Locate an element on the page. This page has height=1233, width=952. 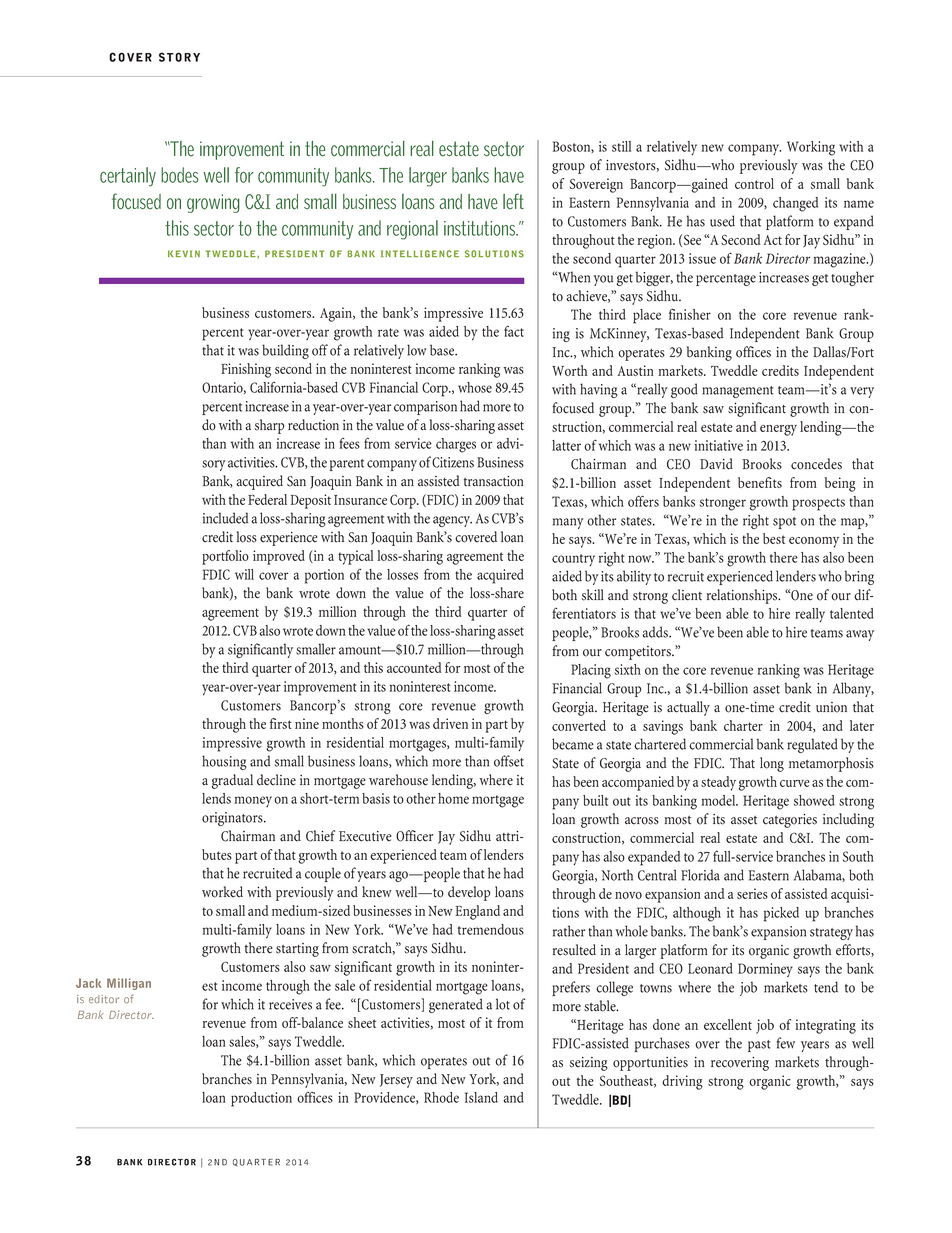
management is located at coordinates (738, 392).
